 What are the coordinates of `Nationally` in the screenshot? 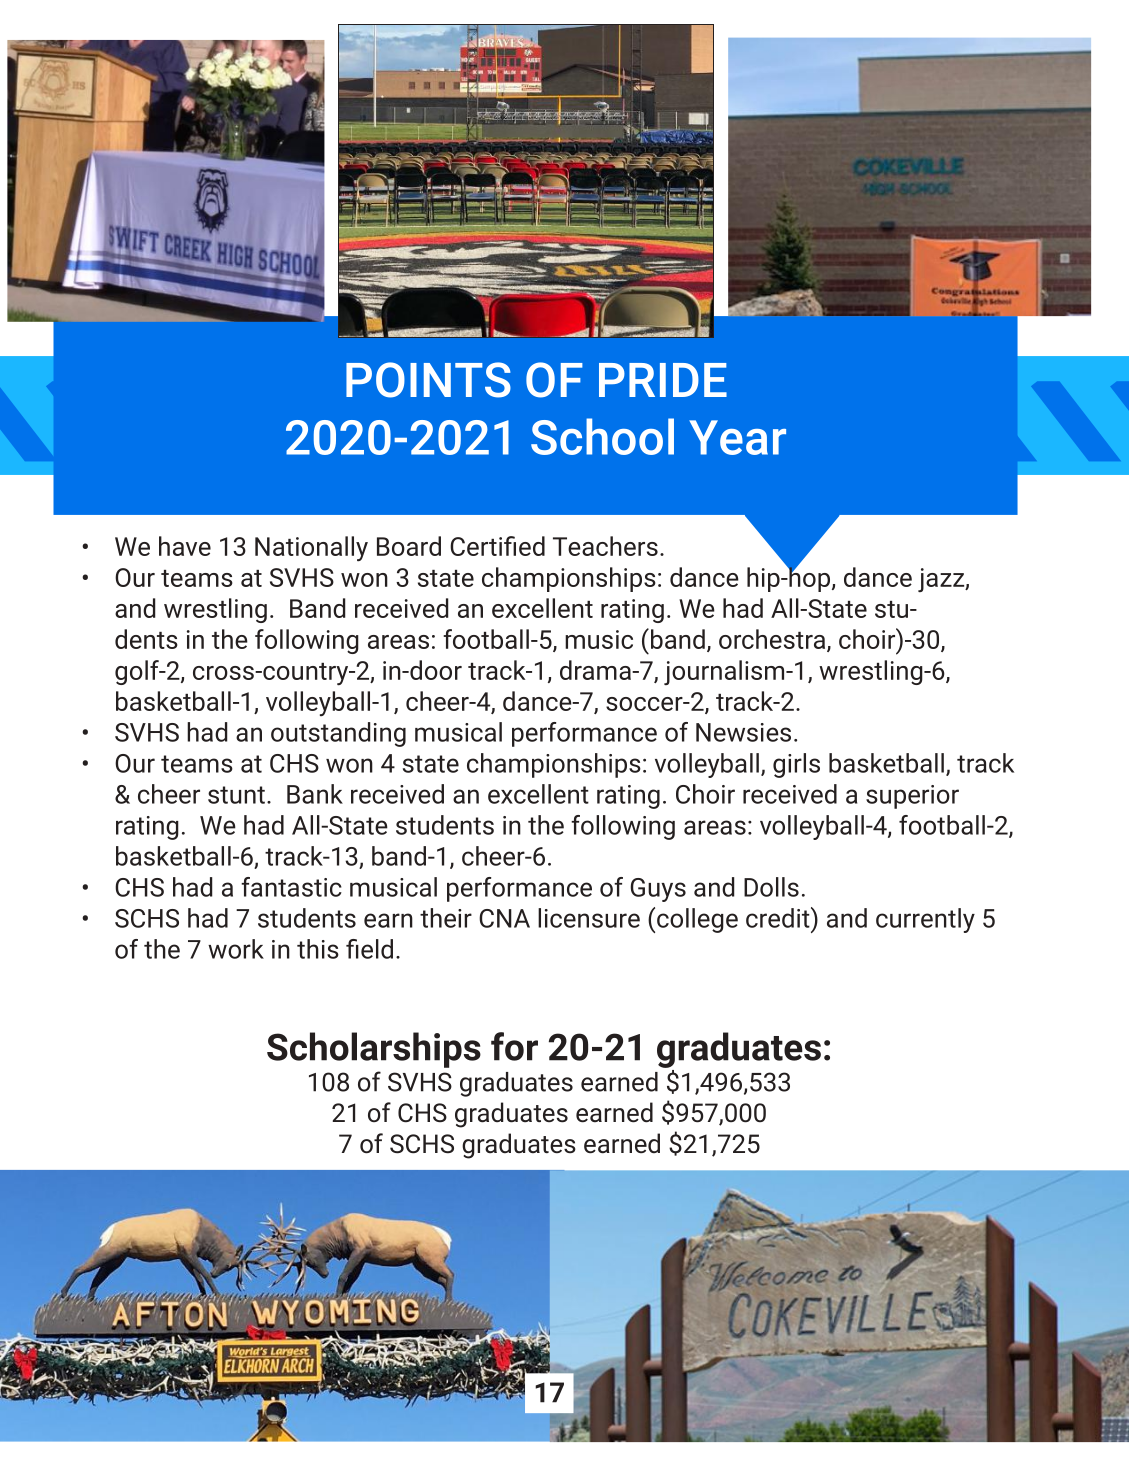 It's located at (311, 549).
